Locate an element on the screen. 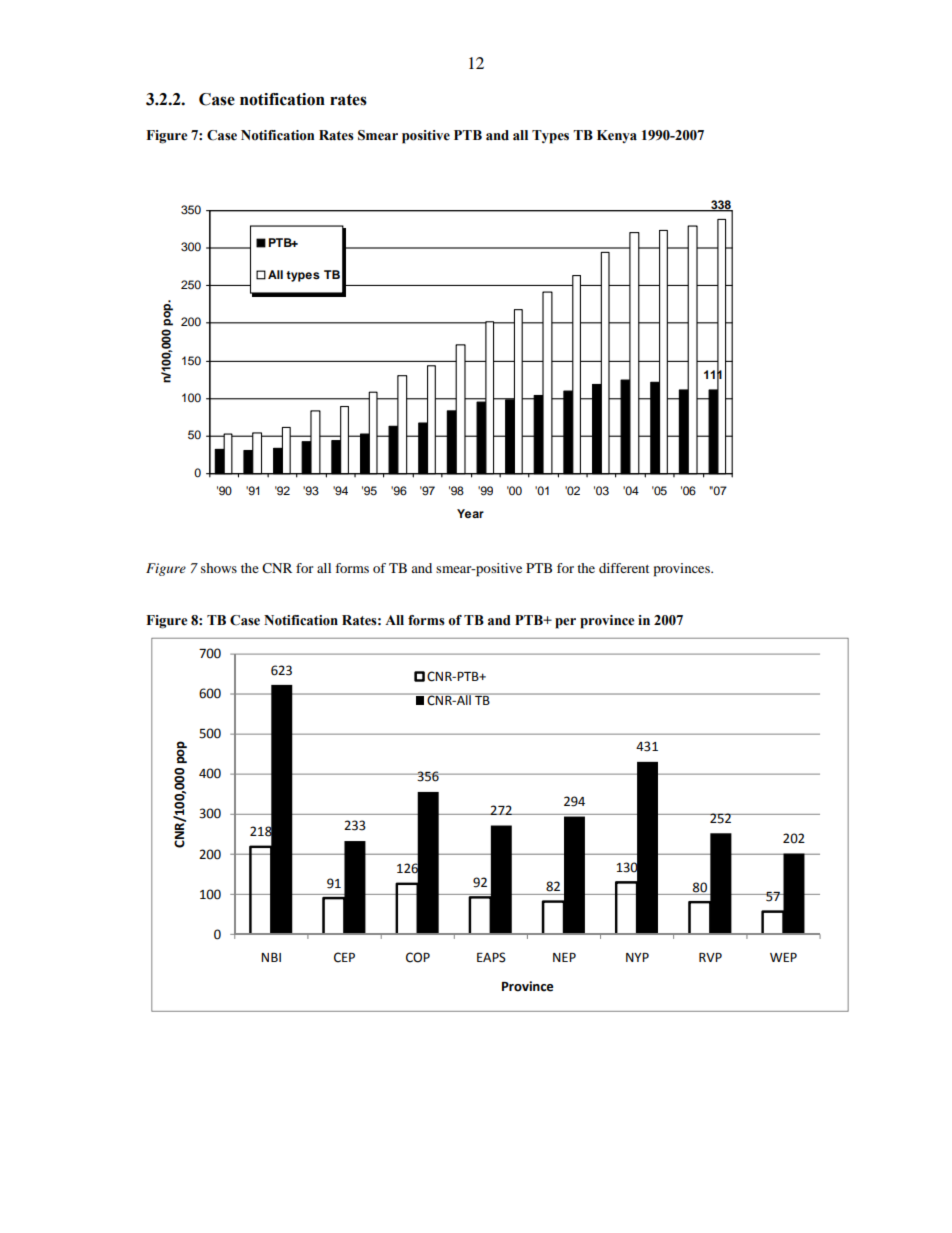 This screenshot has height=1233, width=952. shows is located at coordinates (219, 568).
